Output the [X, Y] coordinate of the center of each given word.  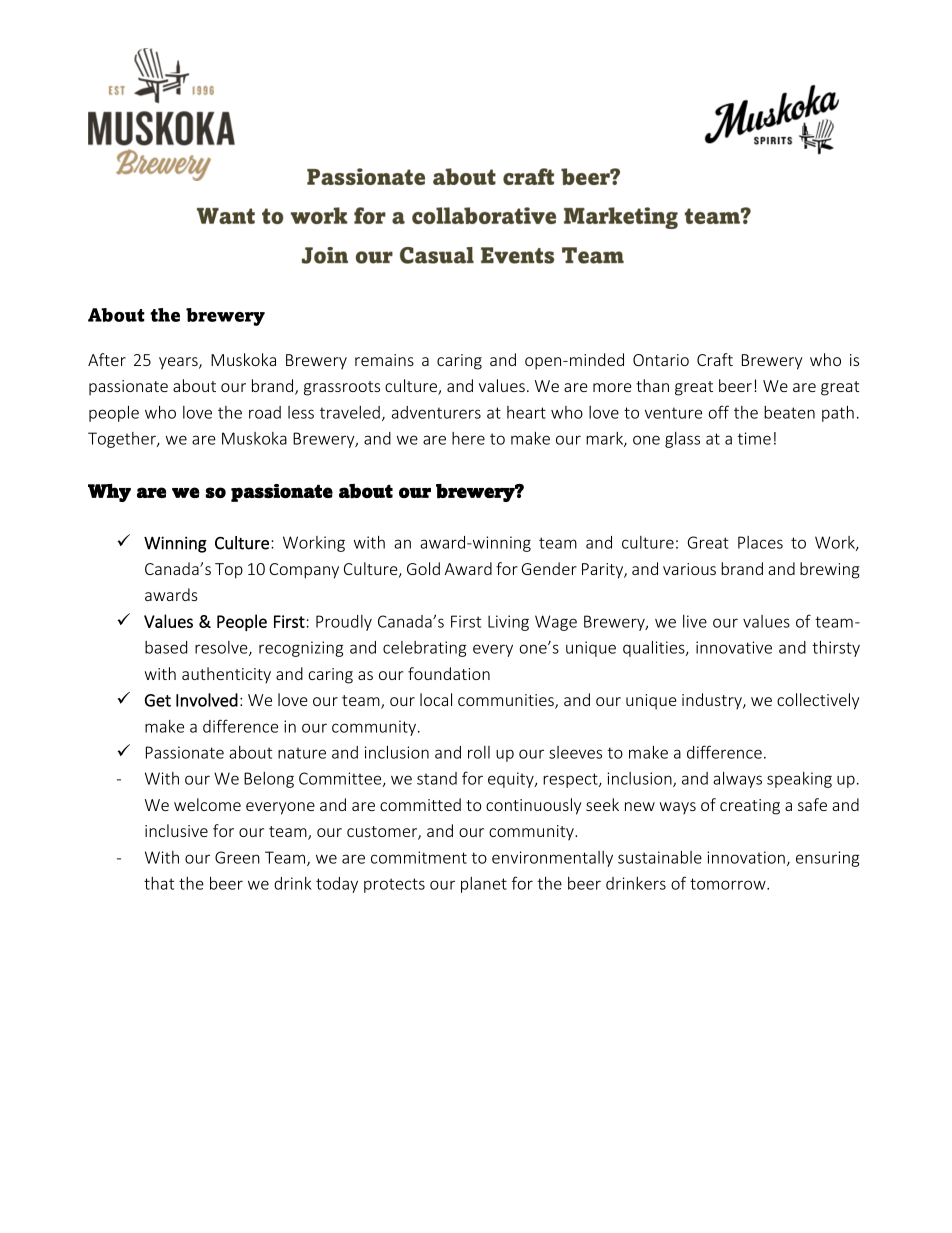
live [695, 621]
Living [508, 623]
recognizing [301, 649]
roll [479, 752]
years [179, 363]
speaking [799, 780]
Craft [715, 359]
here [468, 438]
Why [109, 493]
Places [760, 542]
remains [384, 360]
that [159, 883]
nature [302, 753]
